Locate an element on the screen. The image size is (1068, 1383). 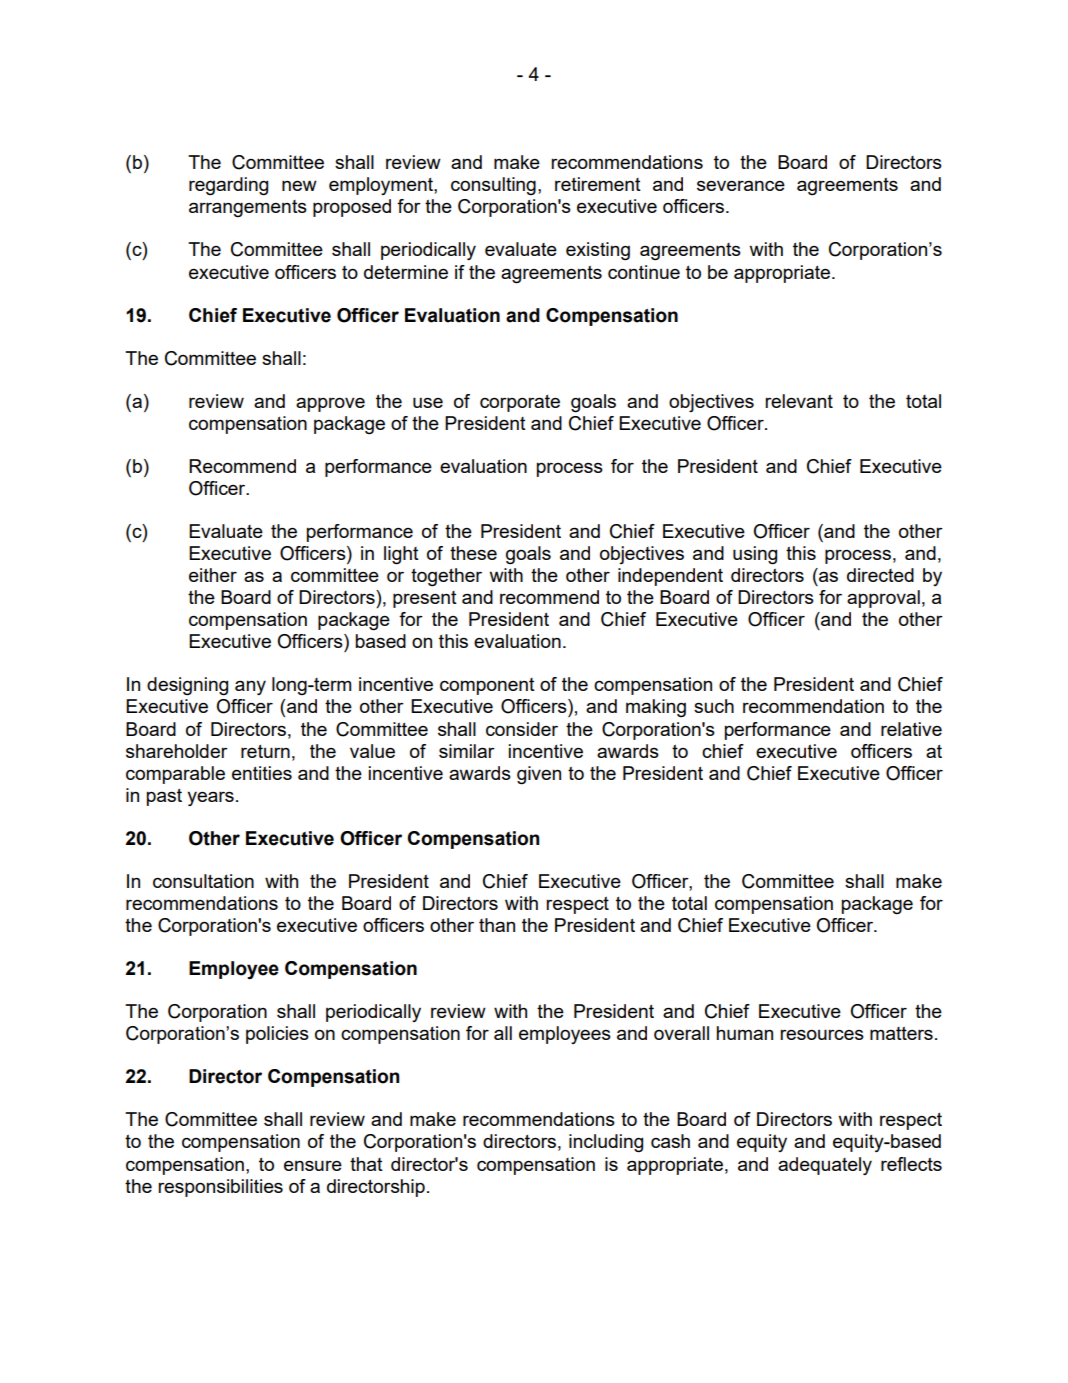
responsibilities is located at coordinates (220, 1188).
